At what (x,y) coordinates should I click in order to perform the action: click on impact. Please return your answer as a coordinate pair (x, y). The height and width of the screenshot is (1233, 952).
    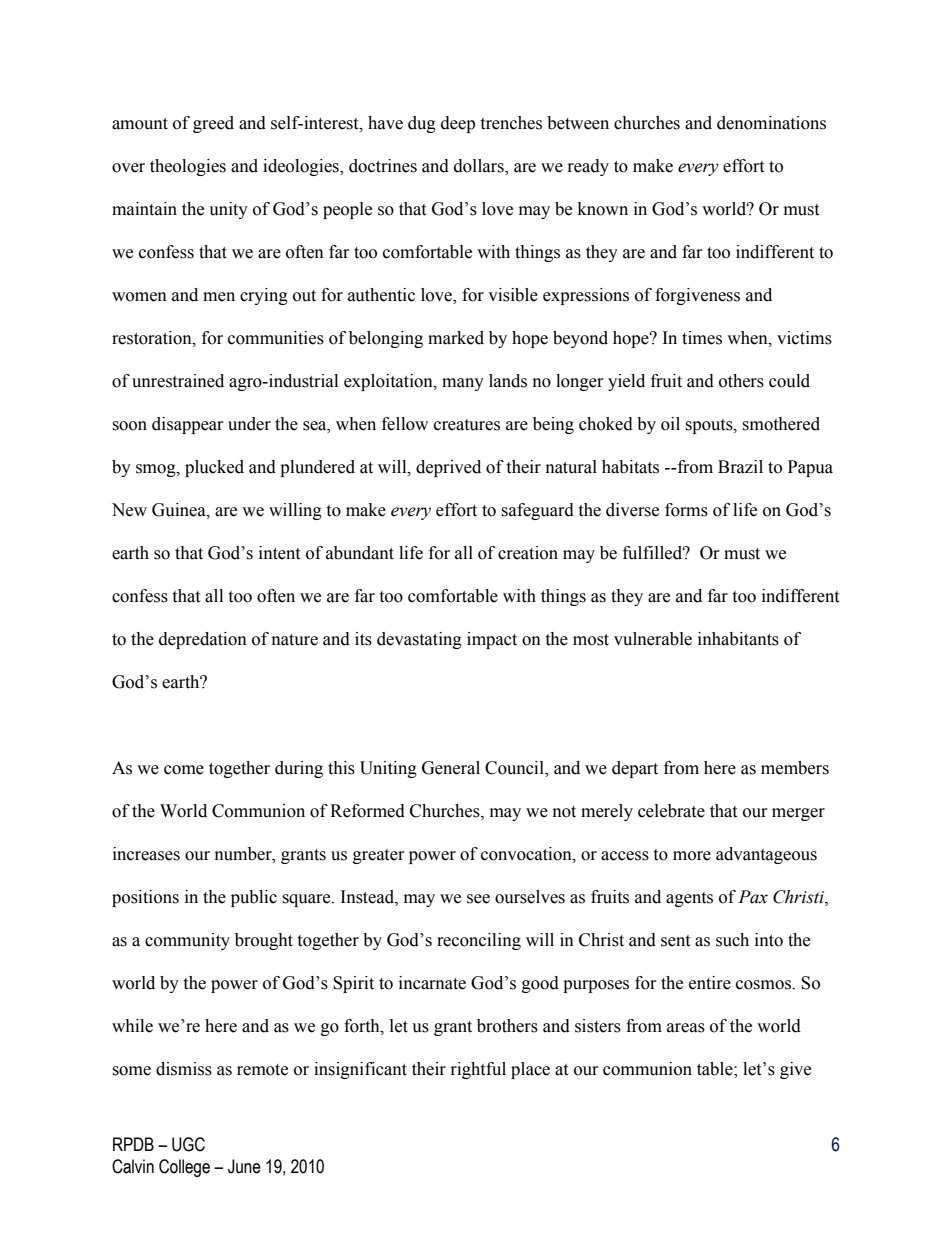
    Looking at the image, I should click on (492, 640).
